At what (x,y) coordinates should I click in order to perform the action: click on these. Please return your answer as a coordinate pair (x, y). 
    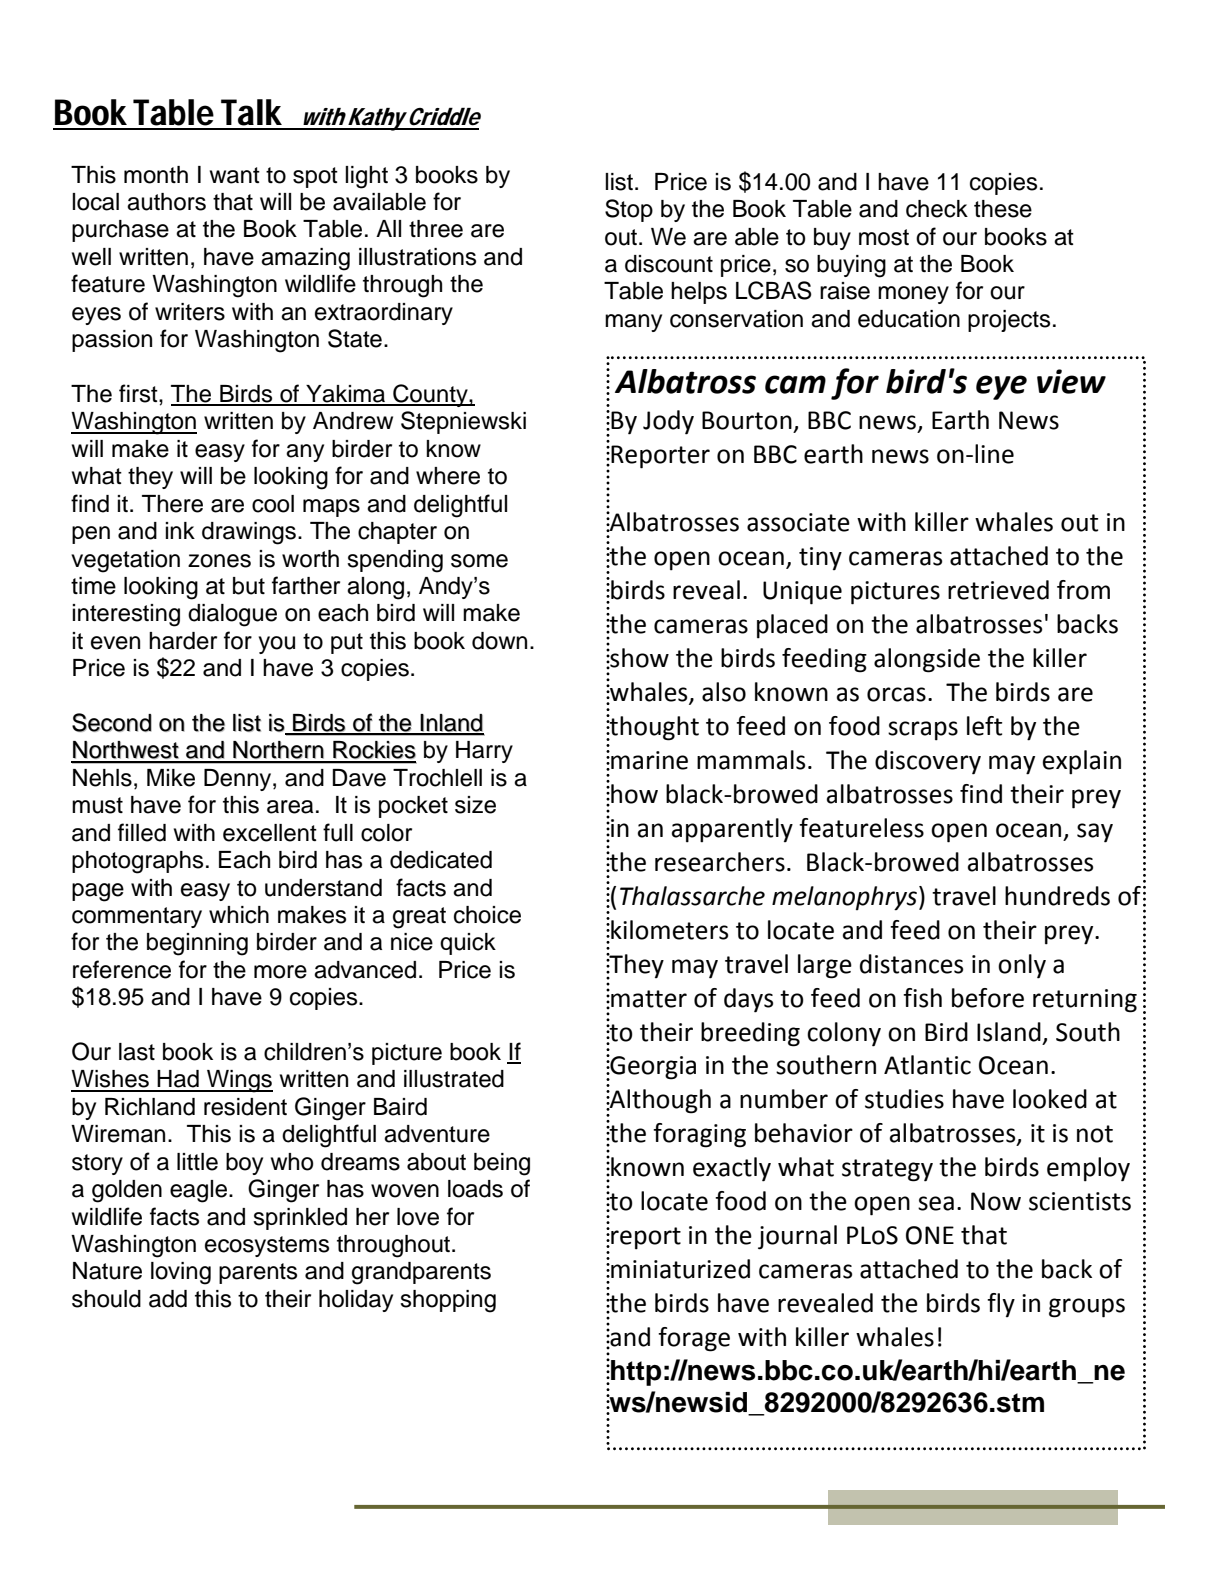
    Looking at the image, I should click on (1003, 209).
